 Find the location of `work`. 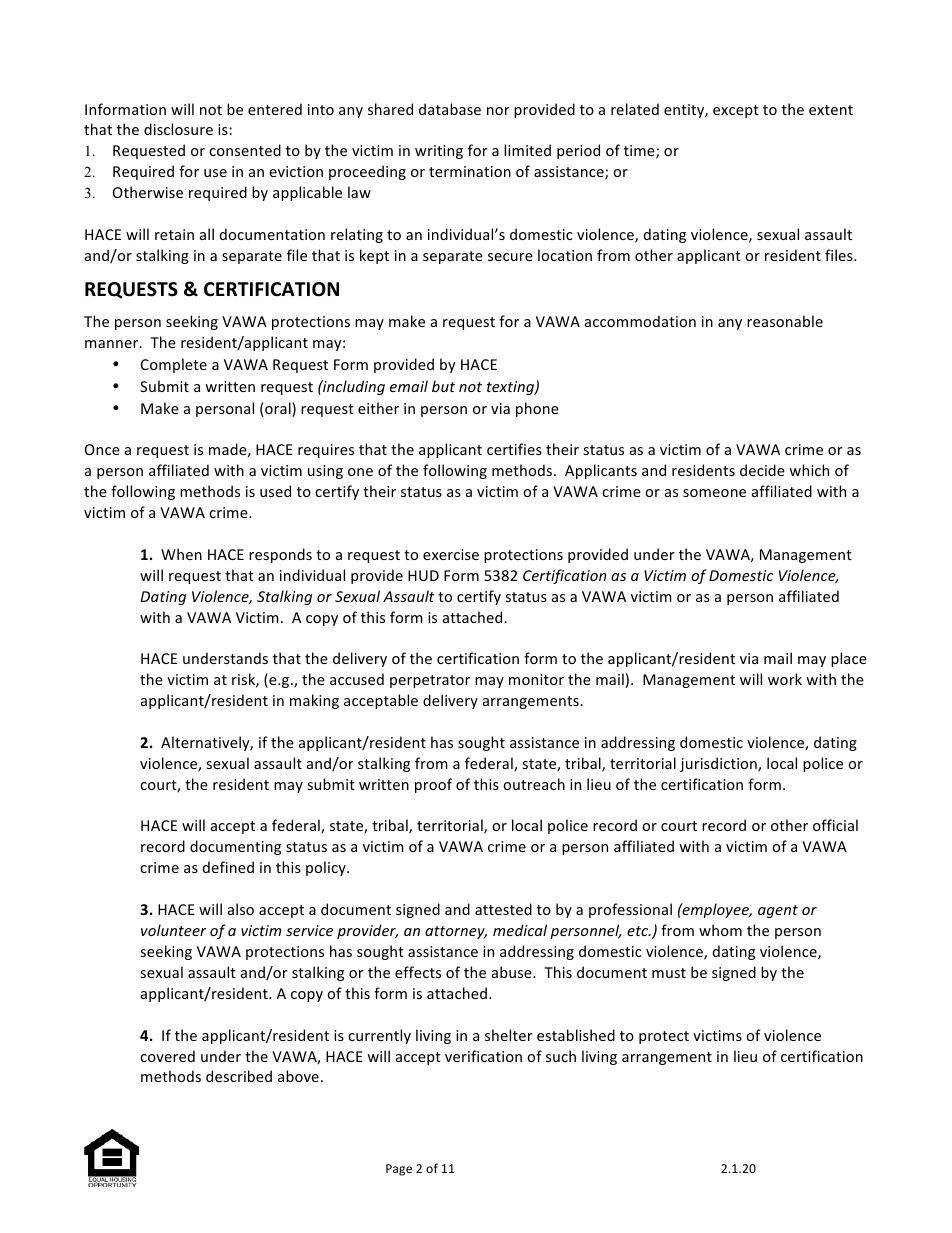

work is located at coordinates (785, 679).
